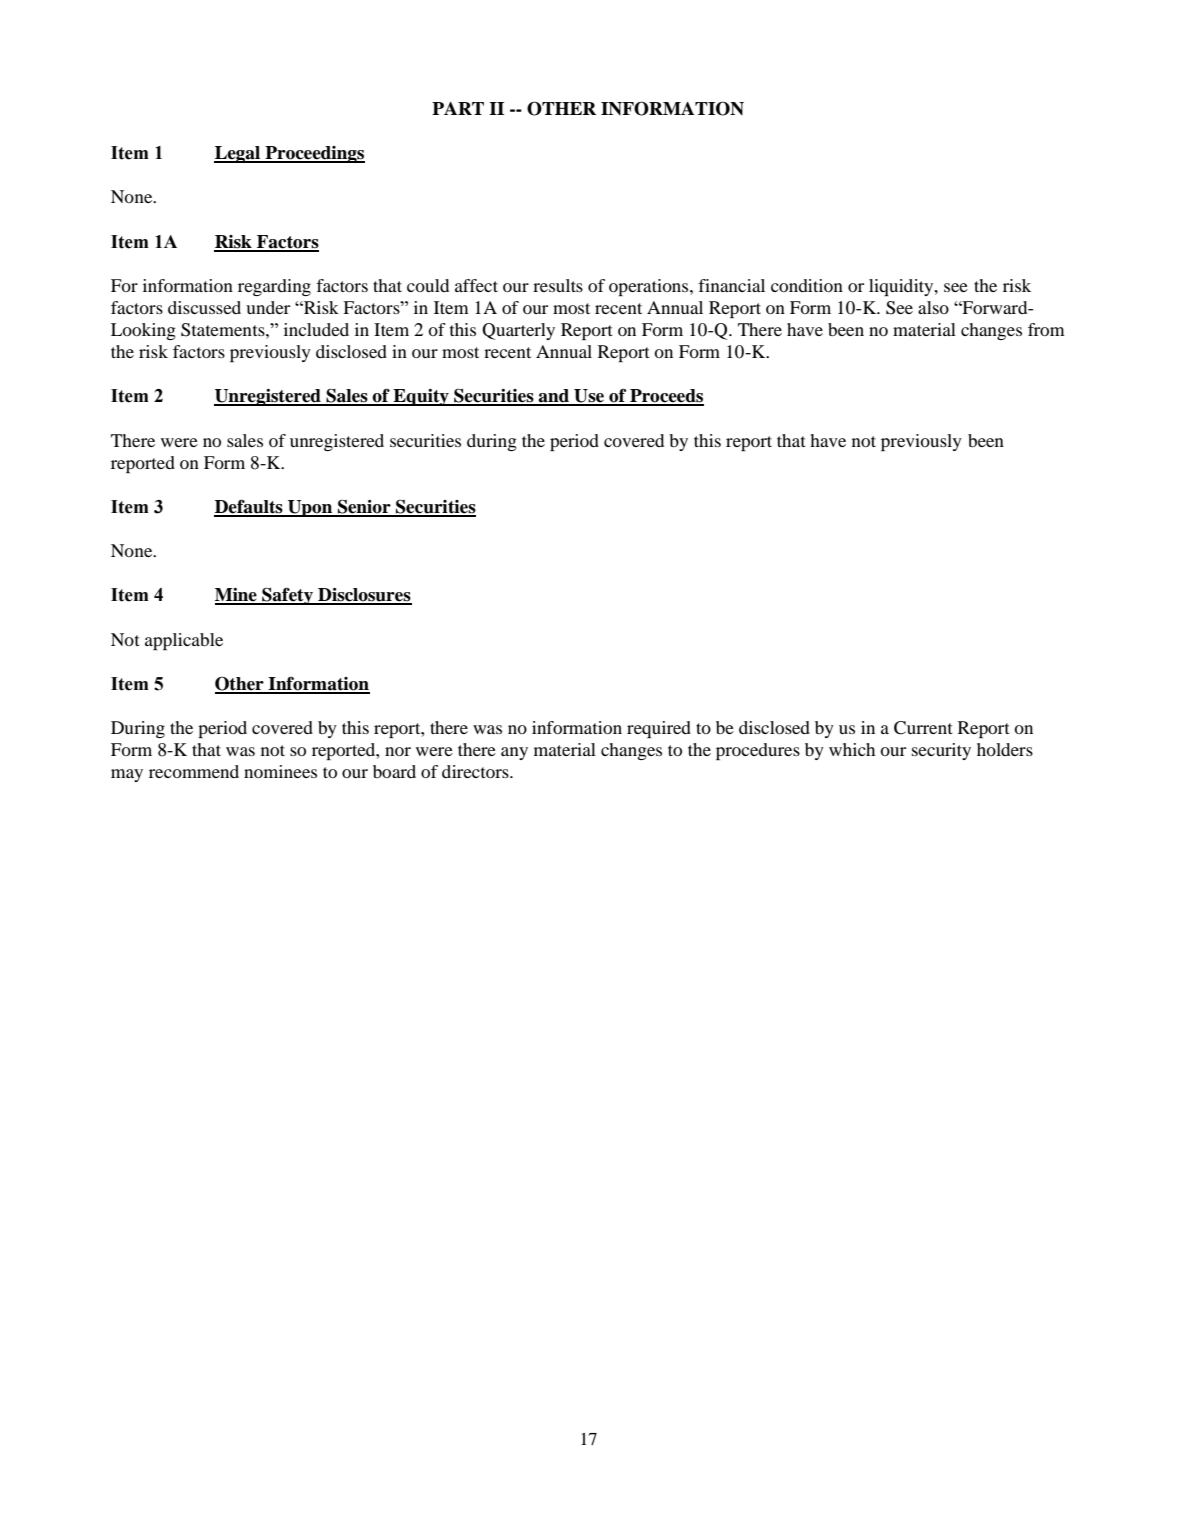  Describe the element at coordinates (364, 508) in the image. I see `Senior` at that location.
